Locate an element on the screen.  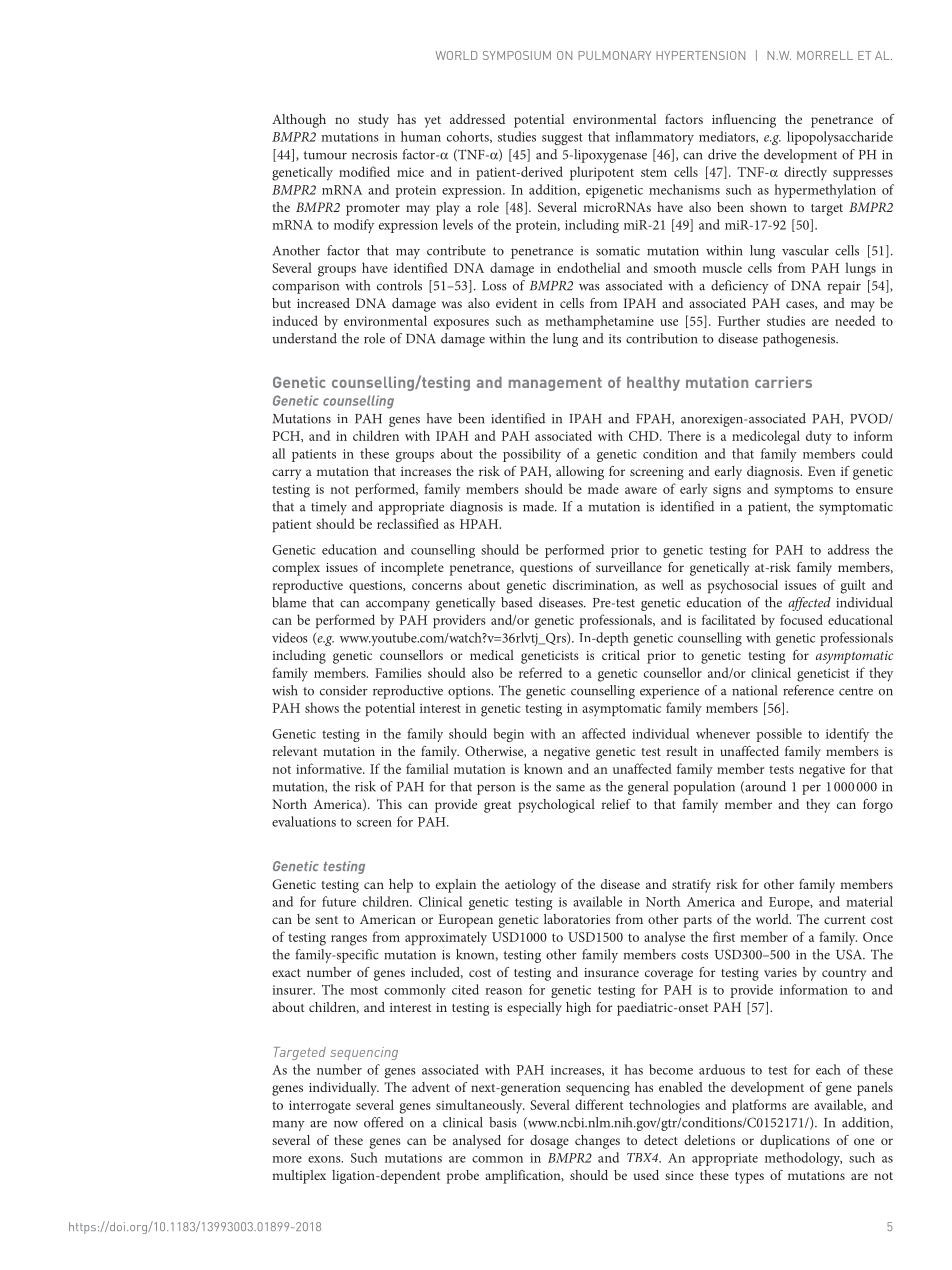
This is located at coordinates (389, 804).
